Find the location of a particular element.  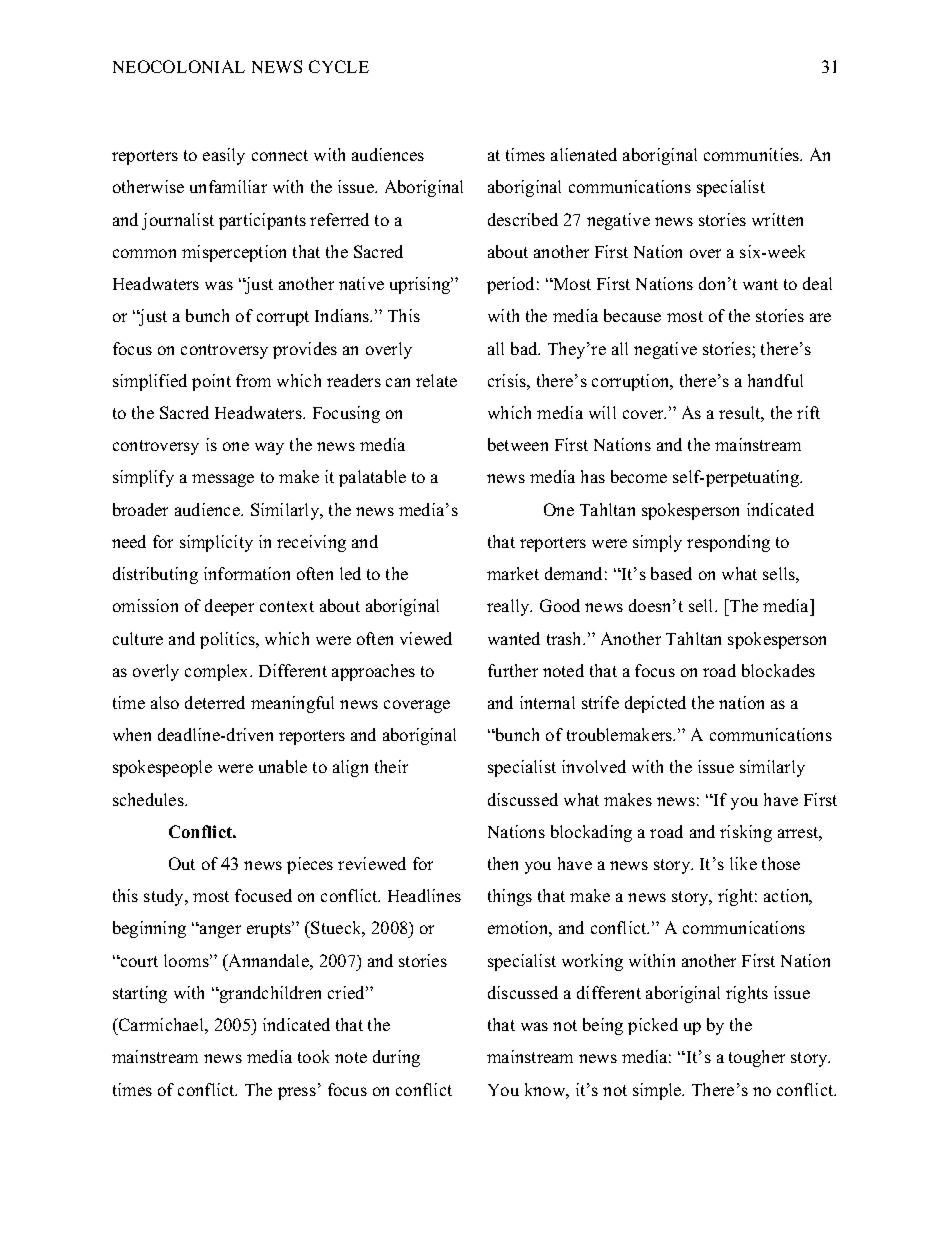

internal is located at coordinates (547, 702).
